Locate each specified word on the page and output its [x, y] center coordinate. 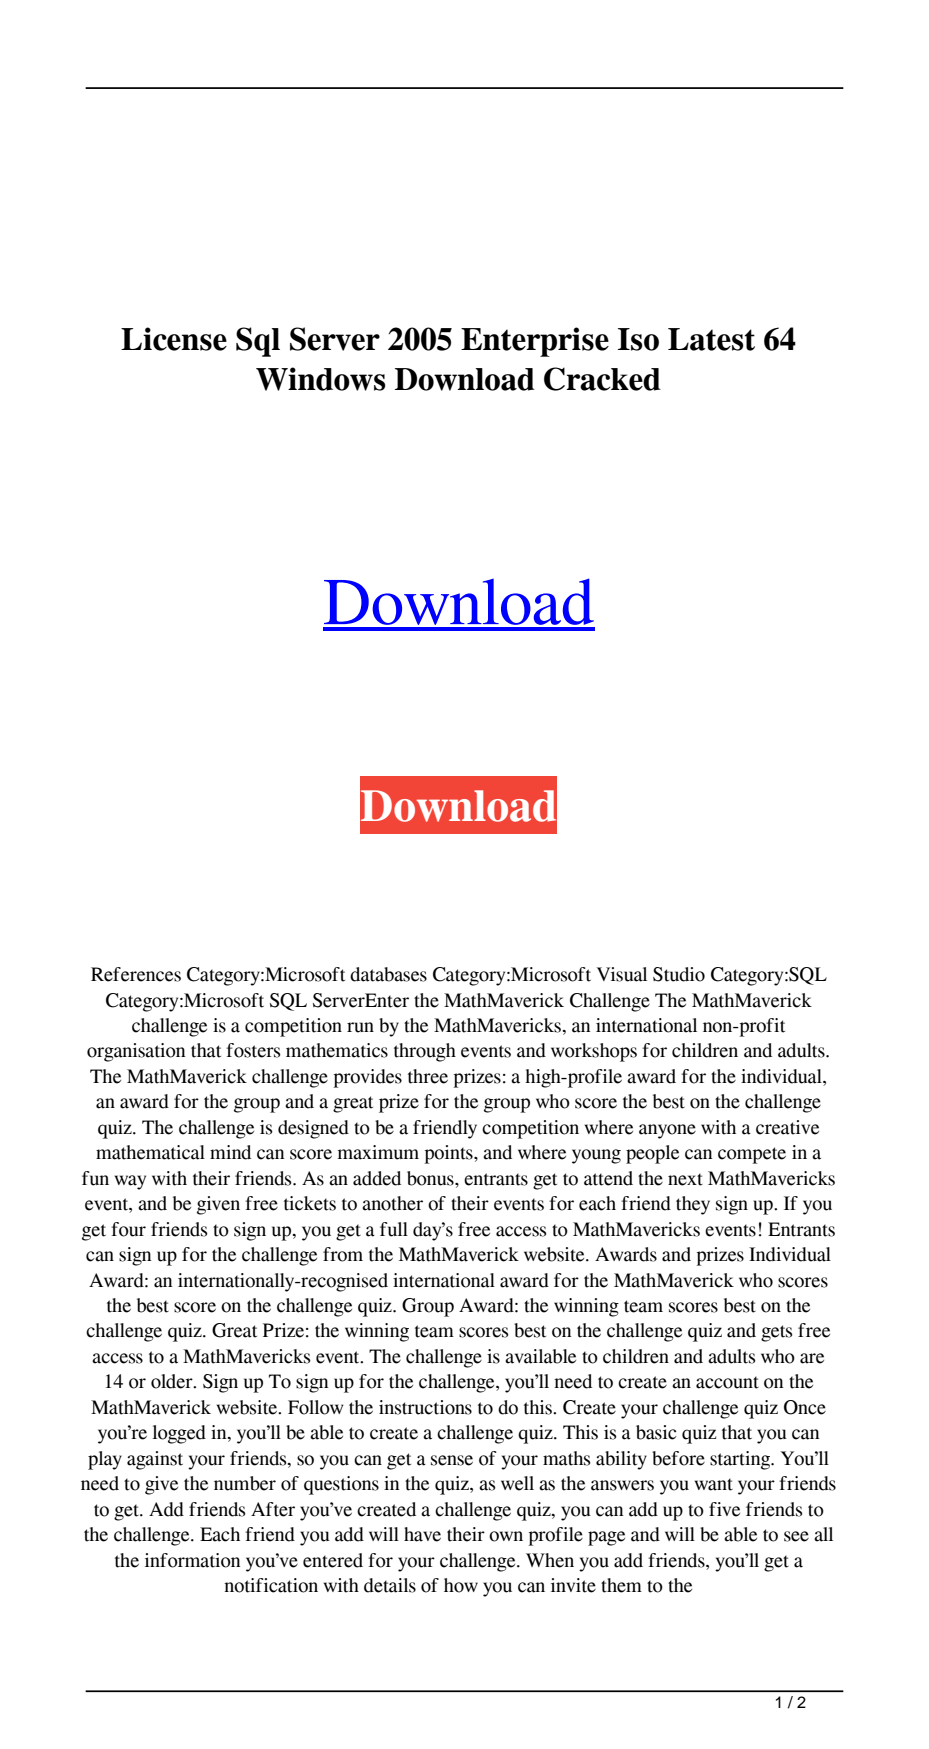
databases [388, 974]
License [174, 339]
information [192, 1560]
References [136, 974]
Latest [711, 339]
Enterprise [535, 342]
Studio [679, 974]
